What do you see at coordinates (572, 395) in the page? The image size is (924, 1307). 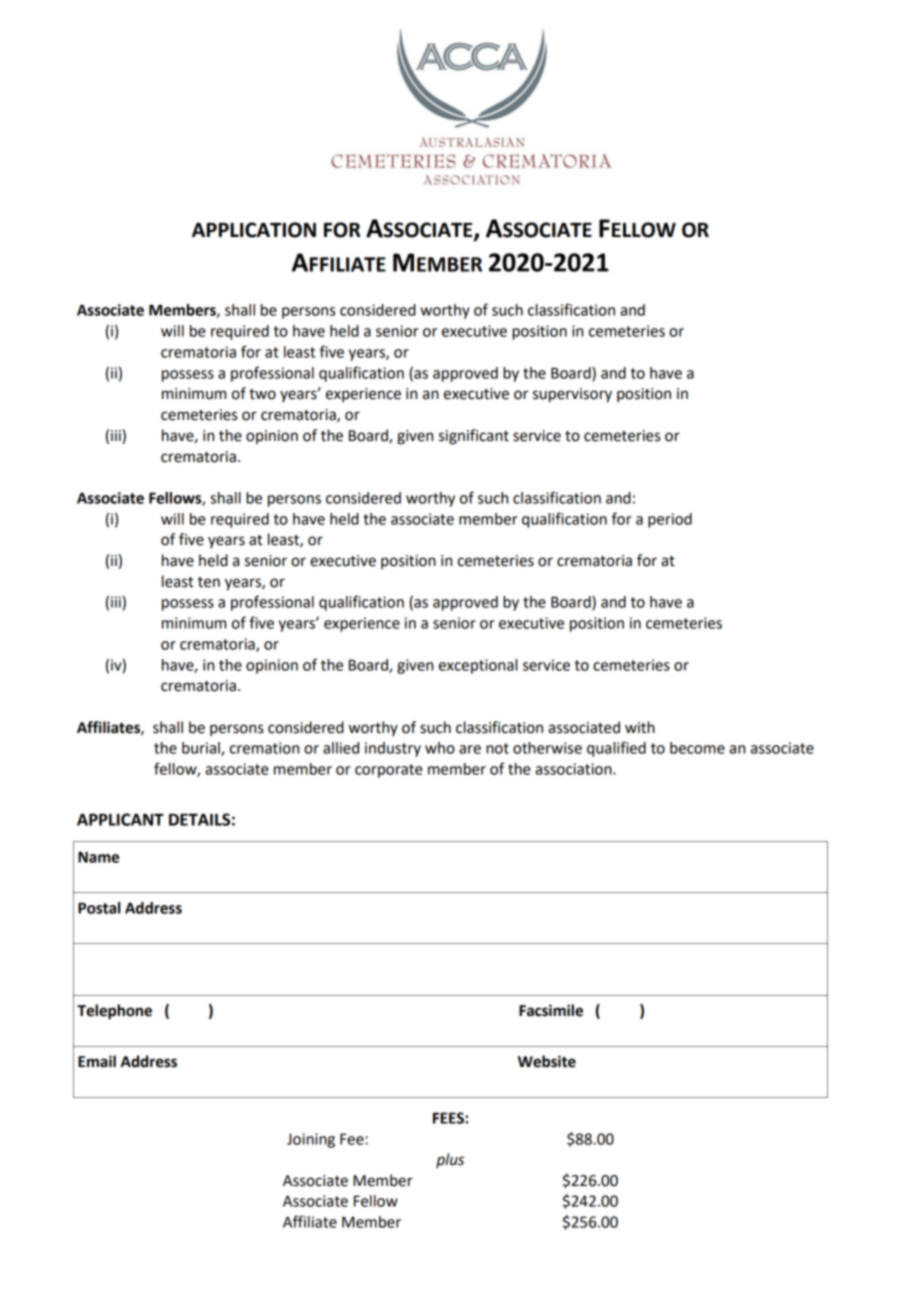 I see `supervisory` at bounding box center [572, 395].
